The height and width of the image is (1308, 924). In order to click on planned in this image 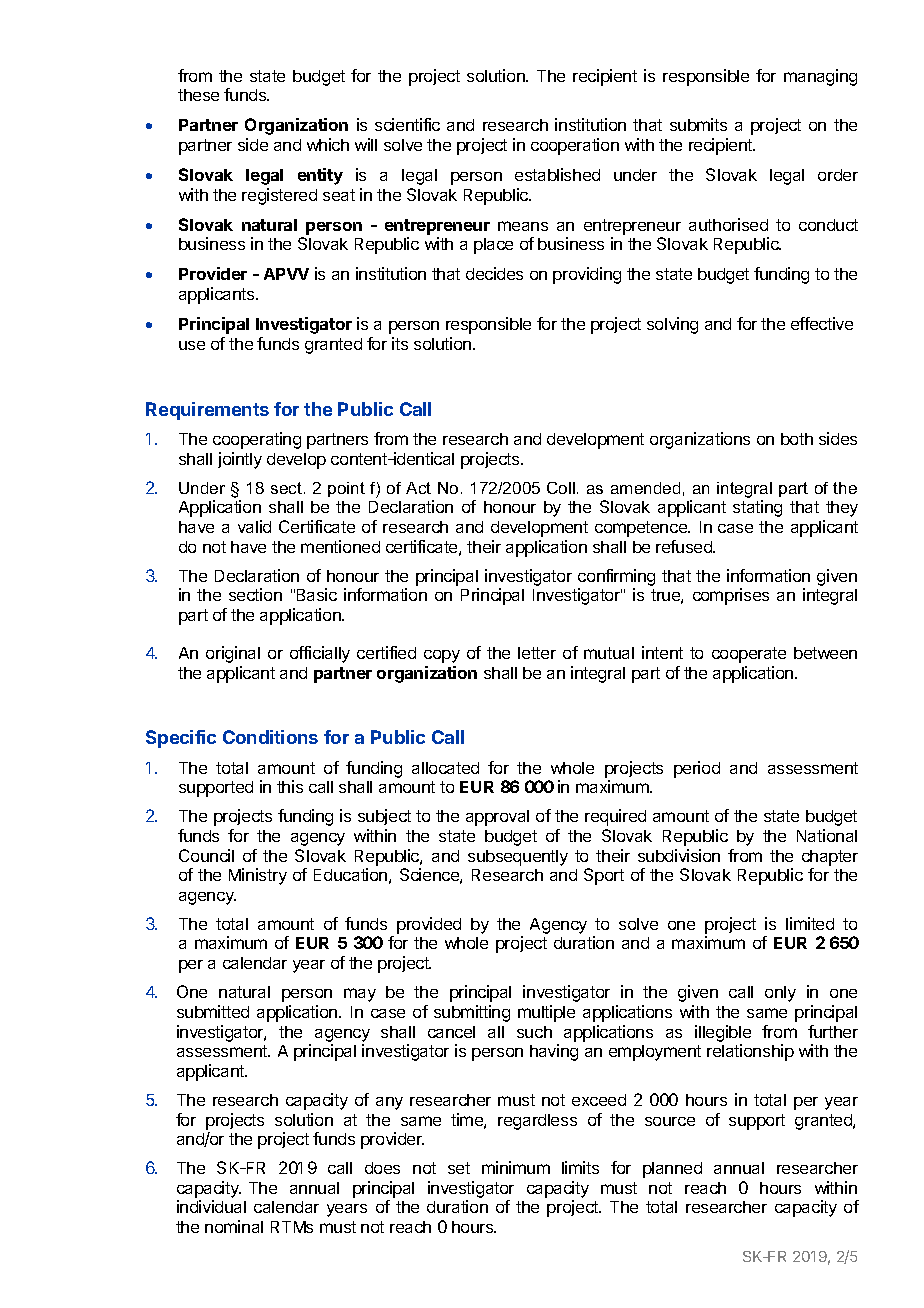, I will do `click(672, 1170)`.
